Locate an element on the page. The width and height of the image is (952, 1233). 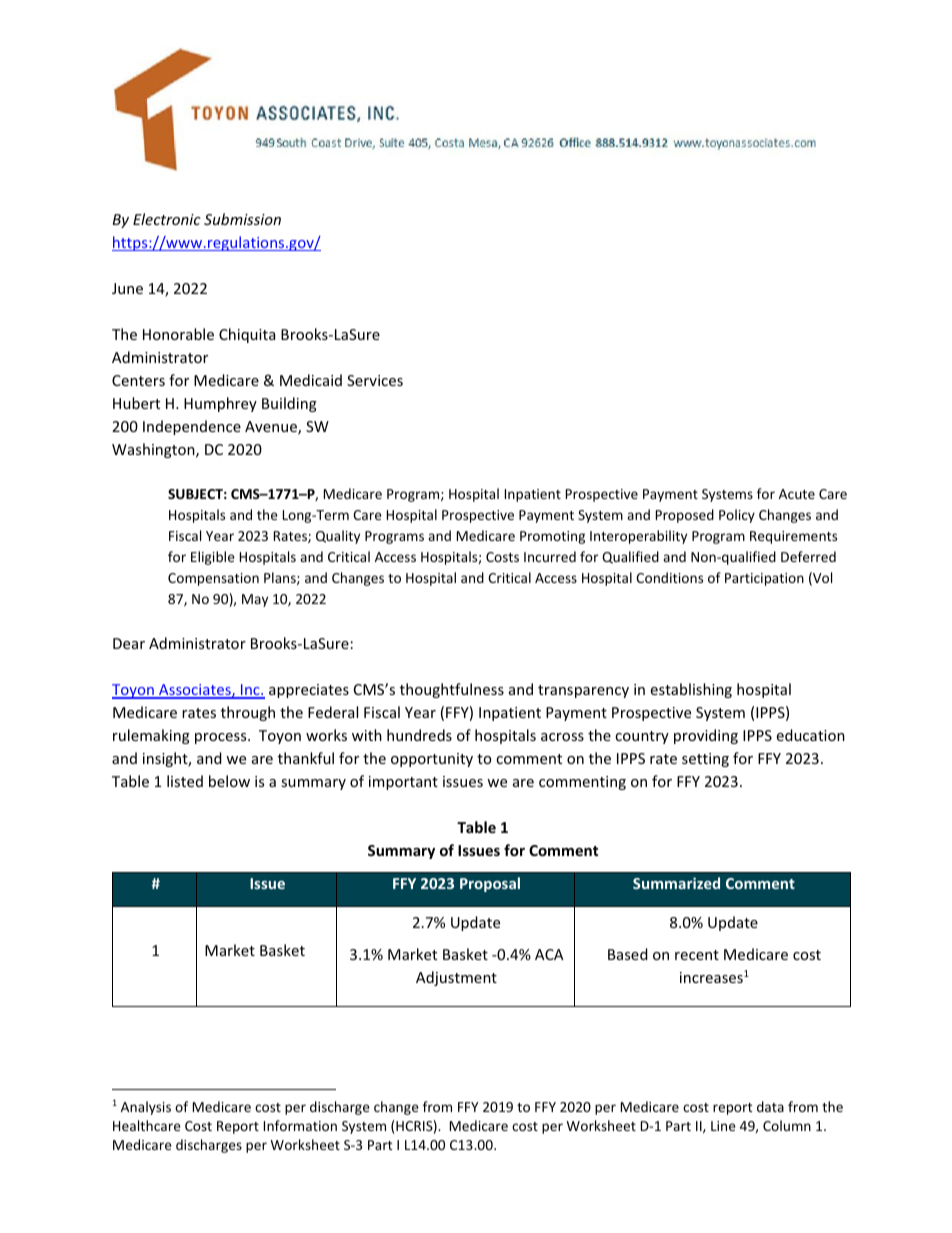
Services is located at coordinates (375, 380).
